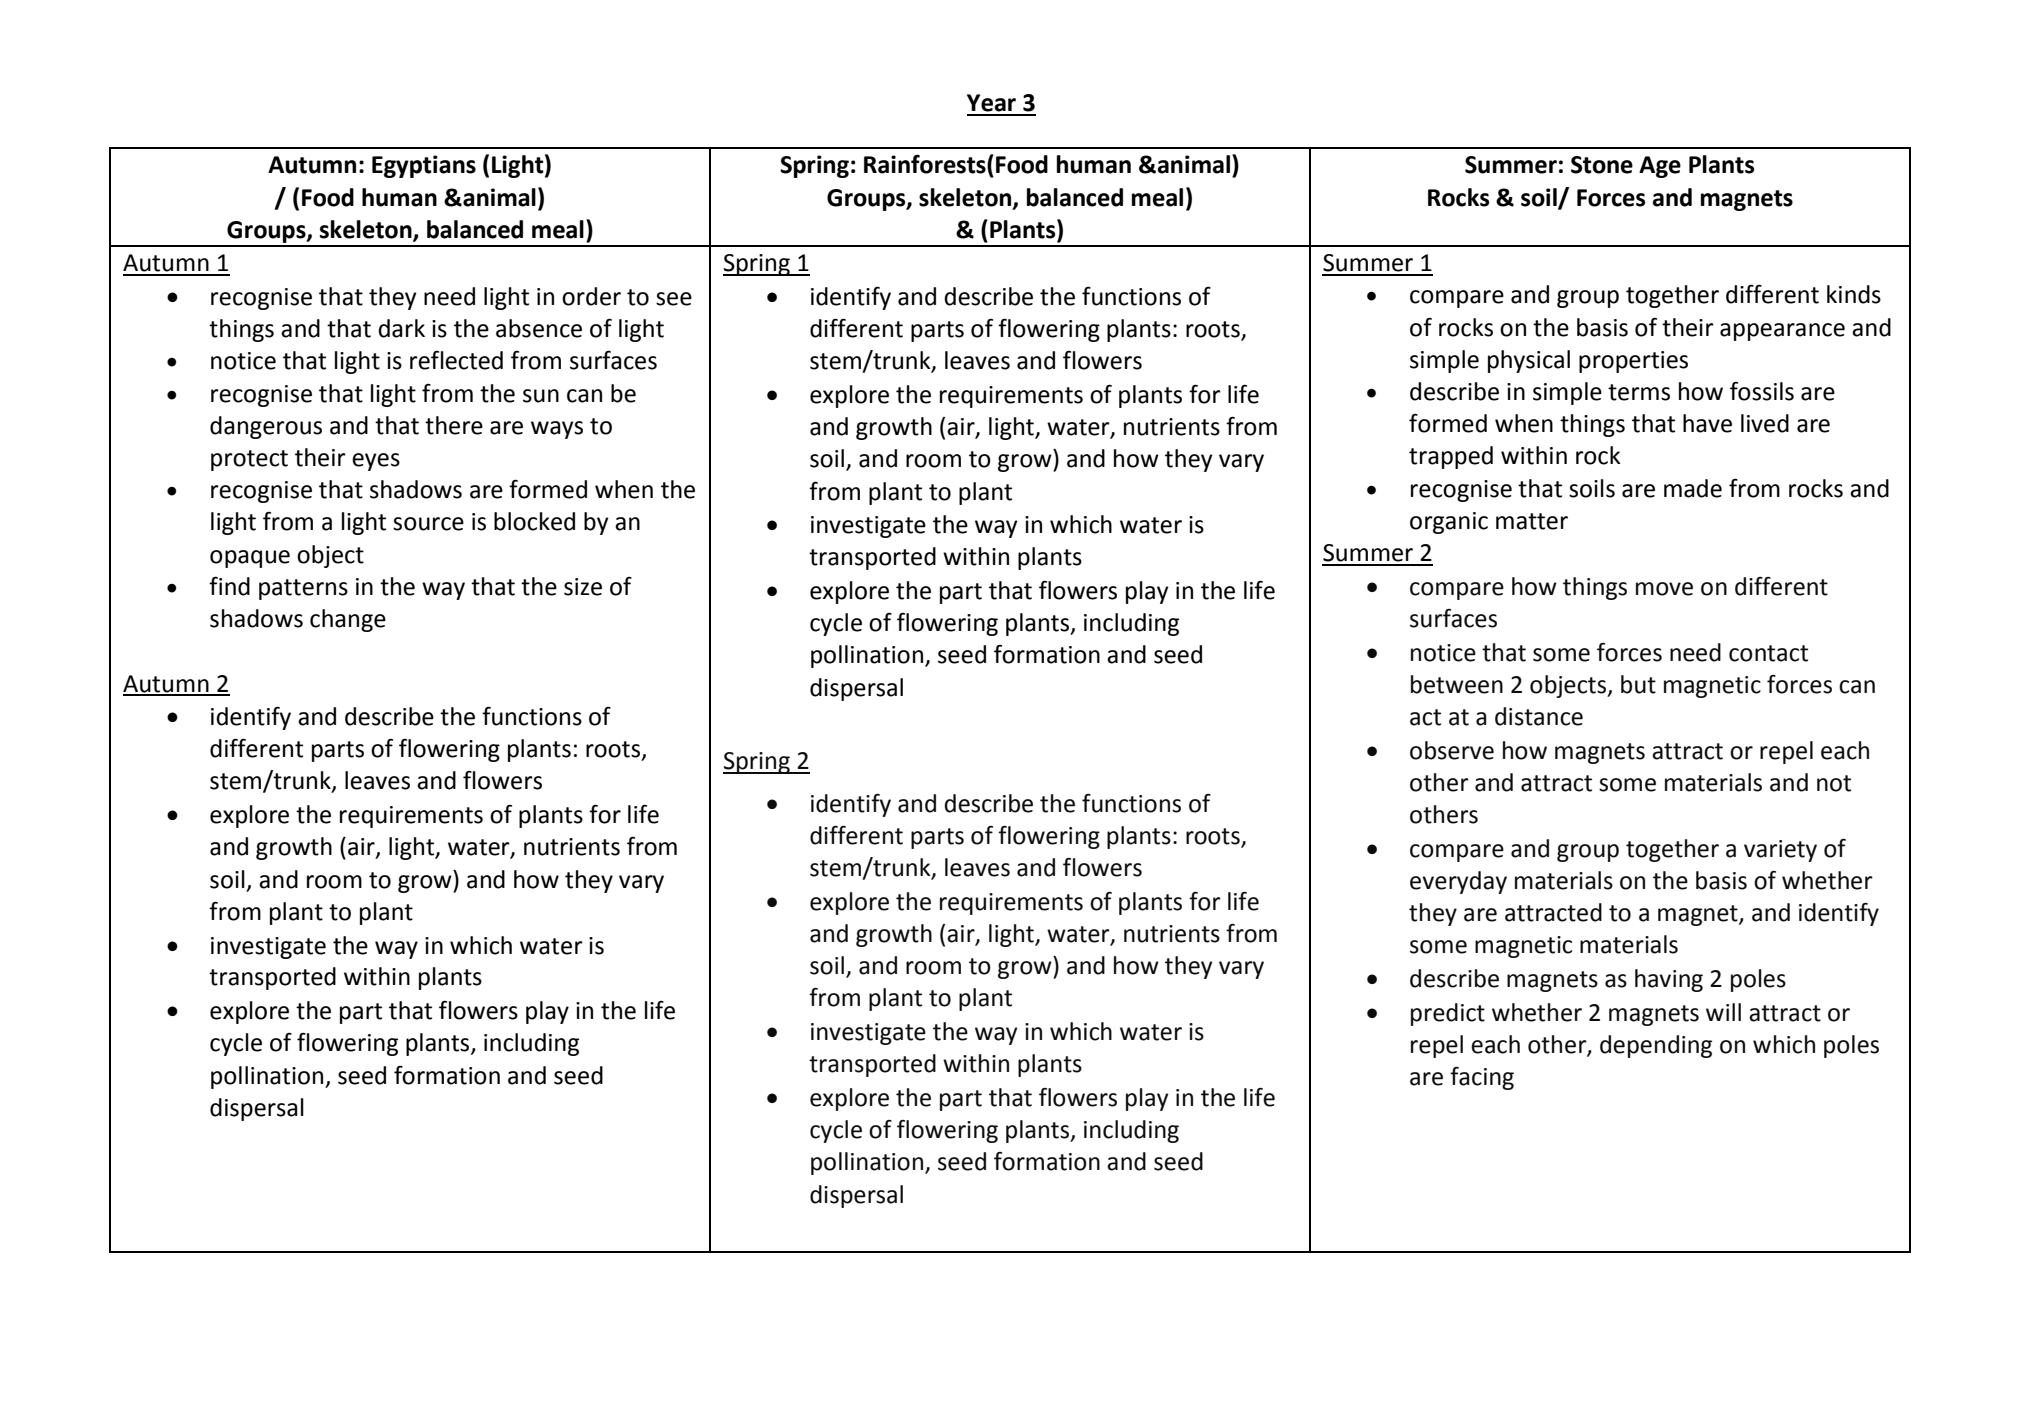 The height and width of the screenshot is (1428, 2020). What do you see at coordinates (1660, 167) in the screenshot?
I see `Age` at bounding box center [1660, 167].
